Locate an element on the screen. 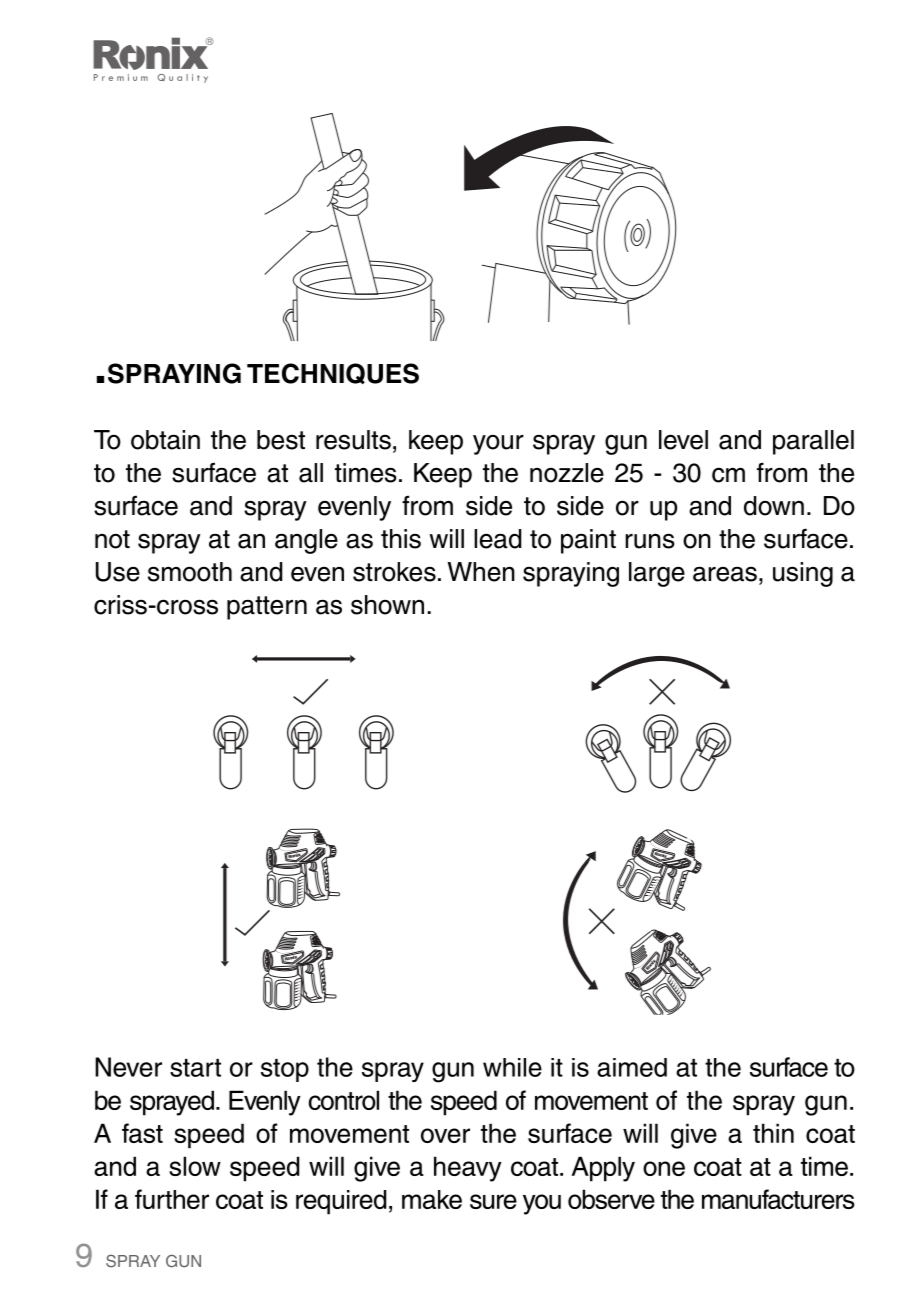  start is located at coordinates (195, 1068).
